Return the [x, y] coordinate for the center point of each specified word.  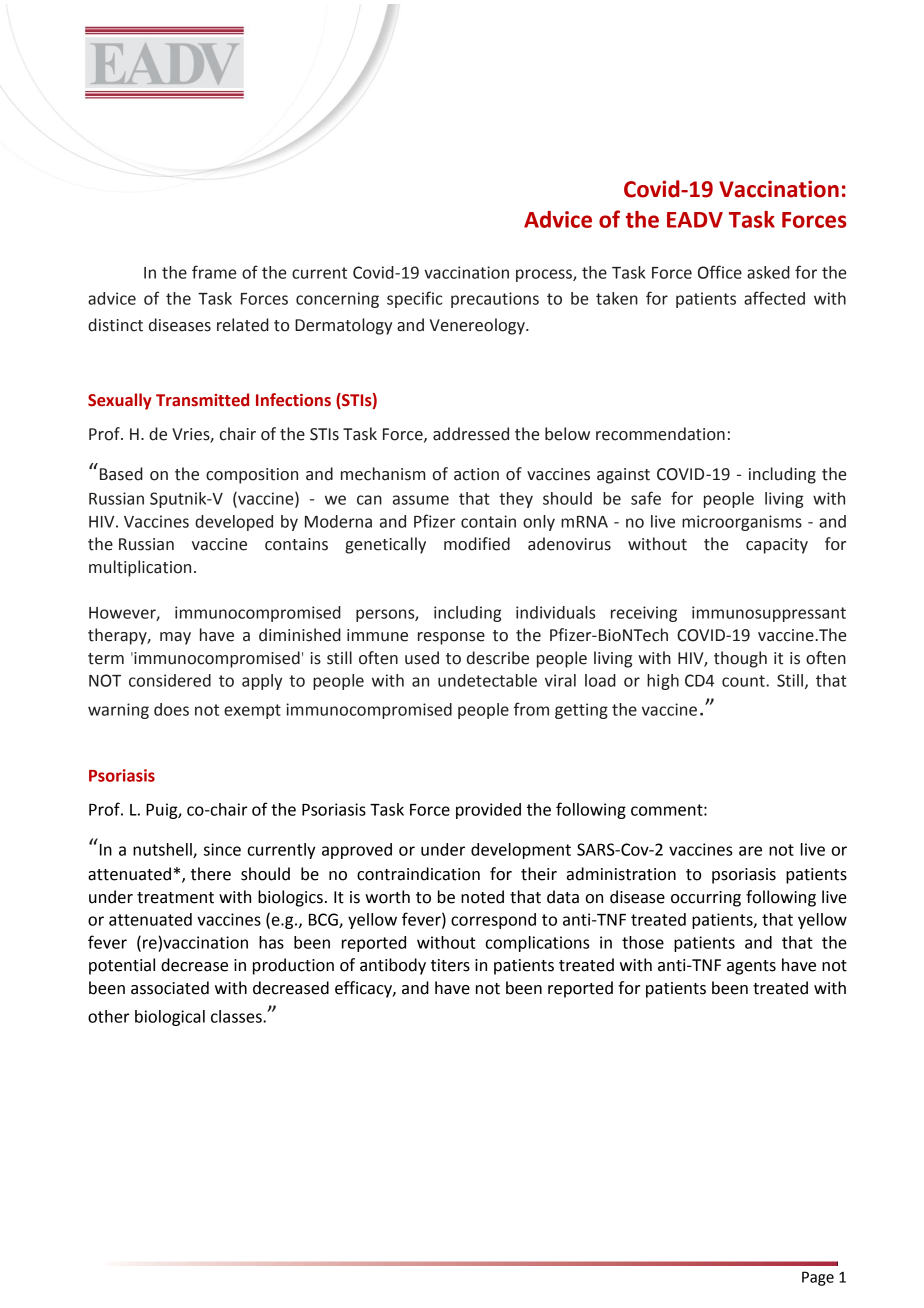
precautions [495, 300]
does [171, 709]
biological [170, 1018]
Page [818, 1278]
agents [751, 967]
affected [774, 298]
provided [488, 811]
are [750, 851]
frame [214, 272]
